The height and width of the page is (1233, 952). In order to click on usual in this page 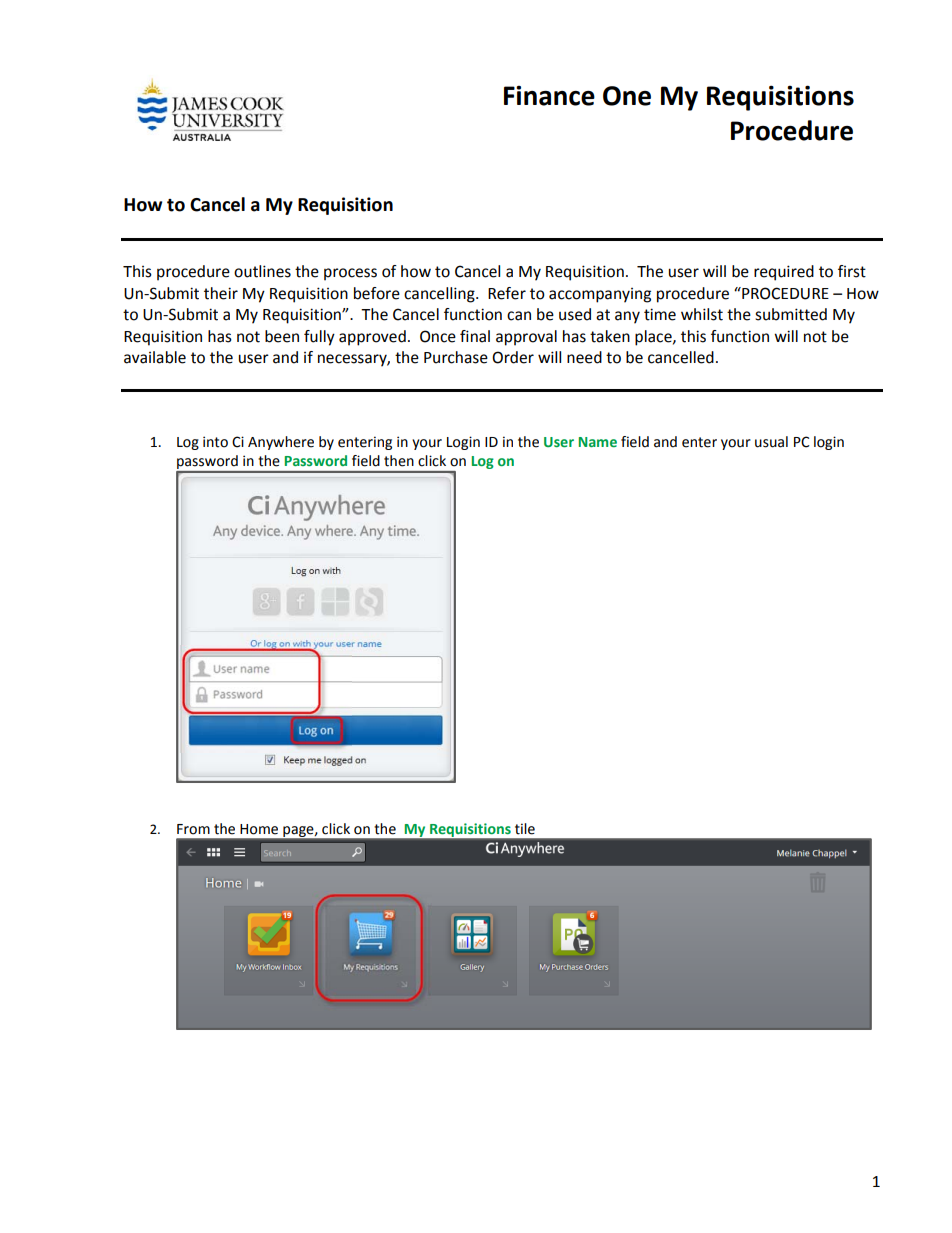, I will do `click(771, 442)`.
